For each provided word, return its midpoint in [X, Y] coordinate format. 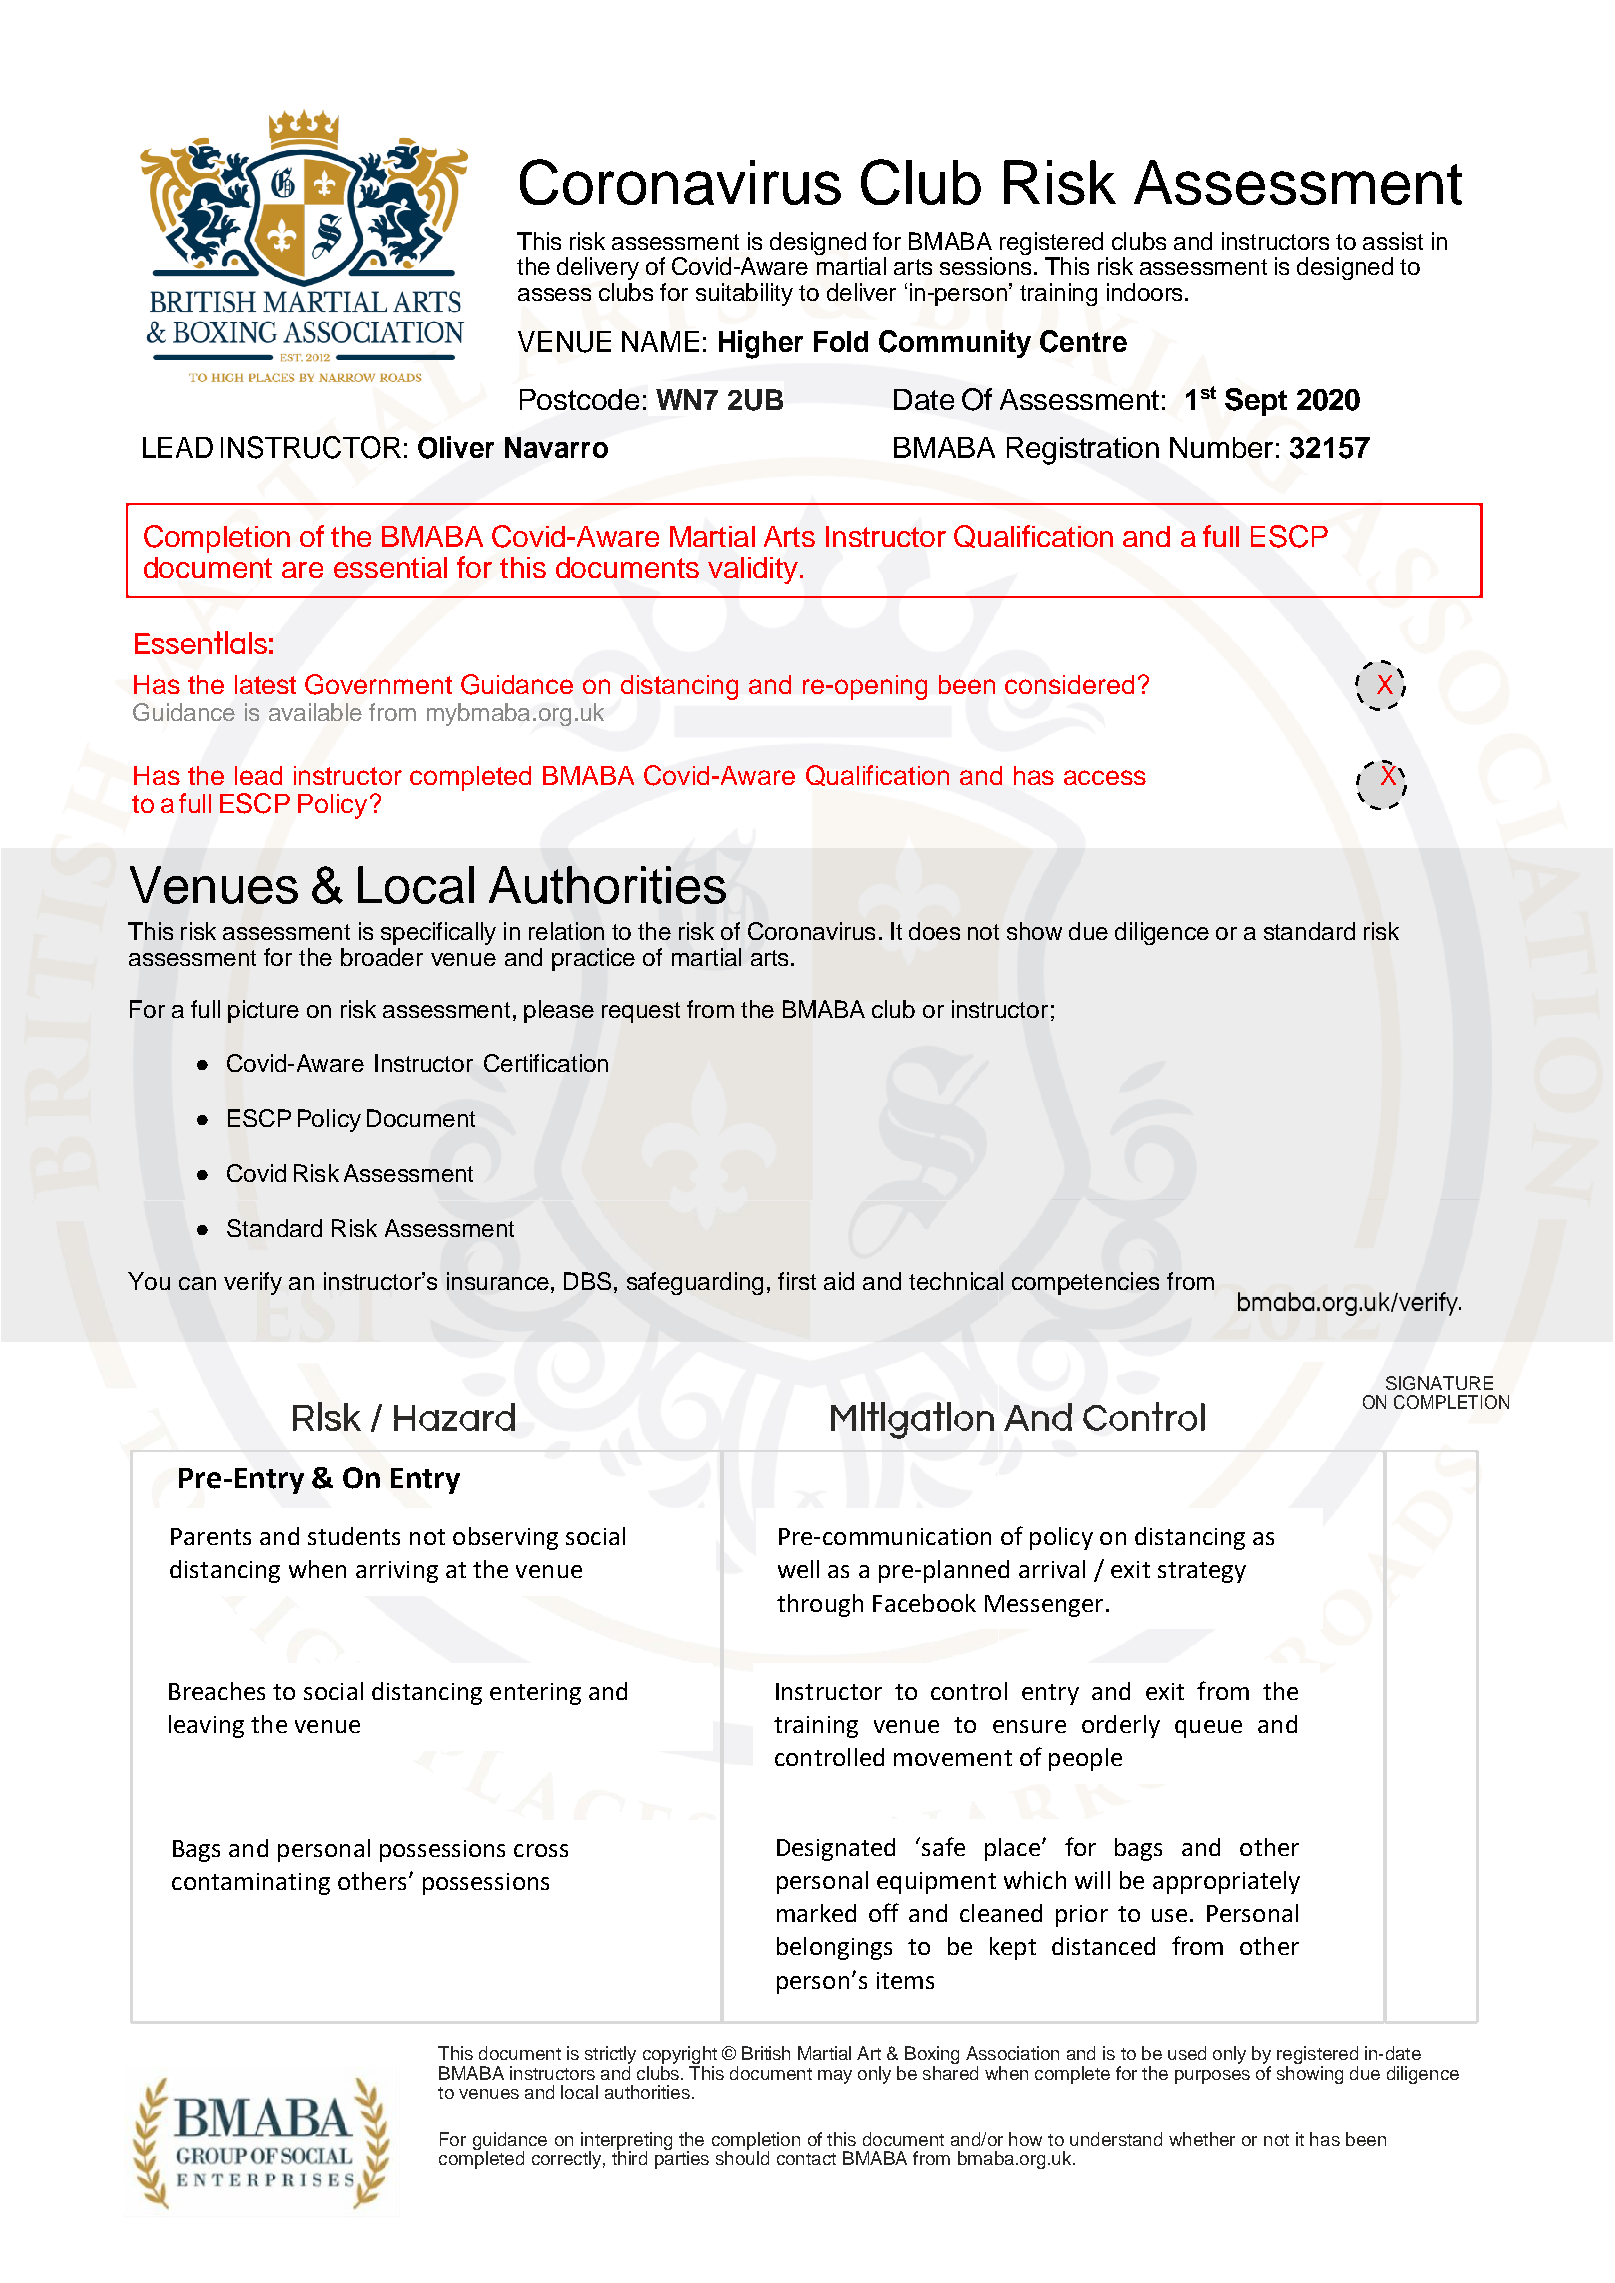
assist [1393, 241]
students [354, 1536]
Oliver [456, 447]
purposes [1212, 2077]
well [798, 1569]
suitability [744, 294]
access [1105, 777]
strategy [1202, 1572]
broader [382, 957]
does [934, 931]
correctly [566, 2160]
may [835, 2077]
